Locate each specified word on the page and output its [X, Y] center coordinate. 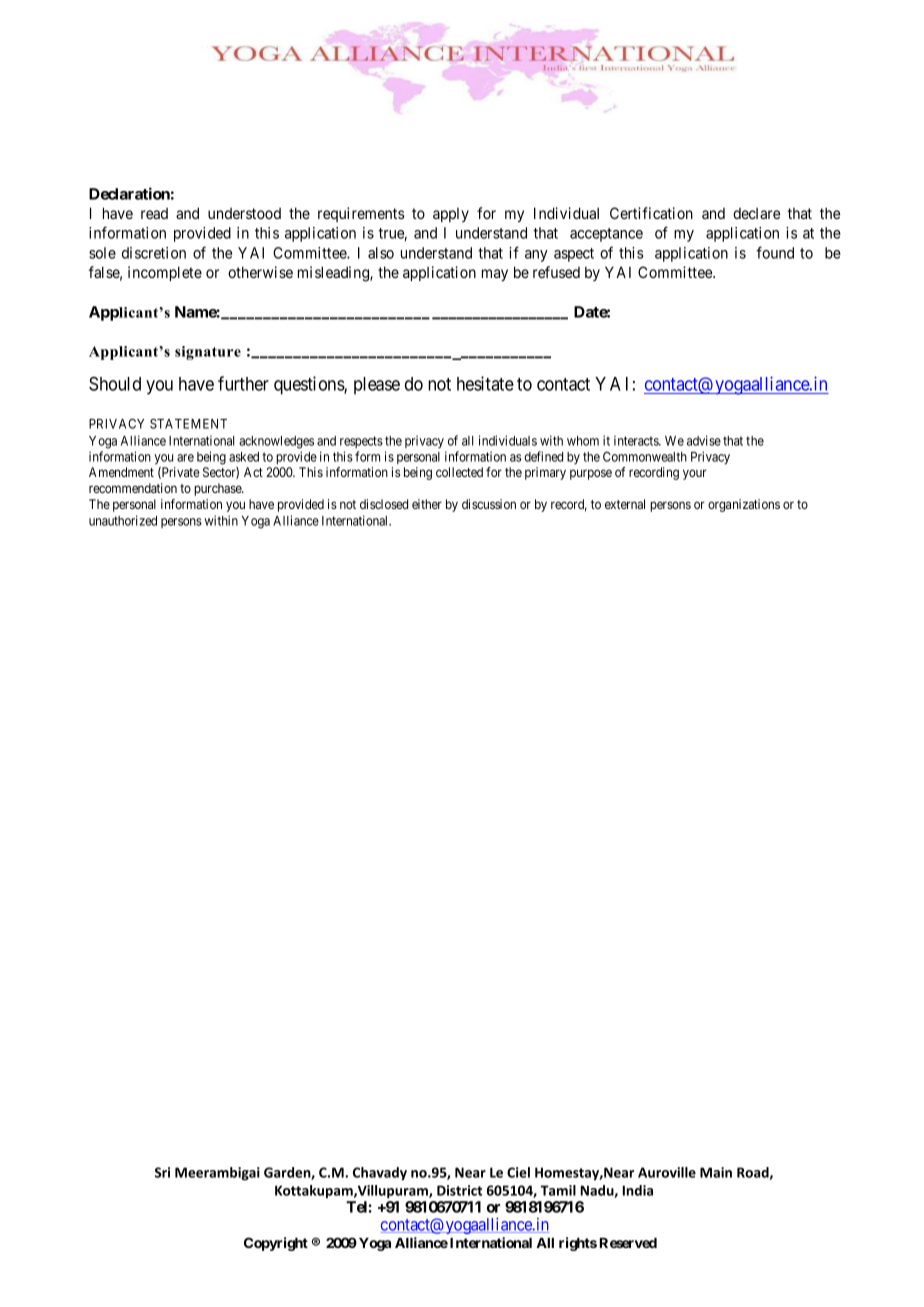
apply [451, 215]
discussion [489, 504]
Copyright [276, 1244]
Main [716, 1172]
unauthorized [123, 520]
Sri [162, 1172]
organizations [744, 505]
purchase [218, 489]
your [695, 474]
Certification [651, 213]
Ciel [518, 1172]
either [427, 504]
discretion [154, 253]
